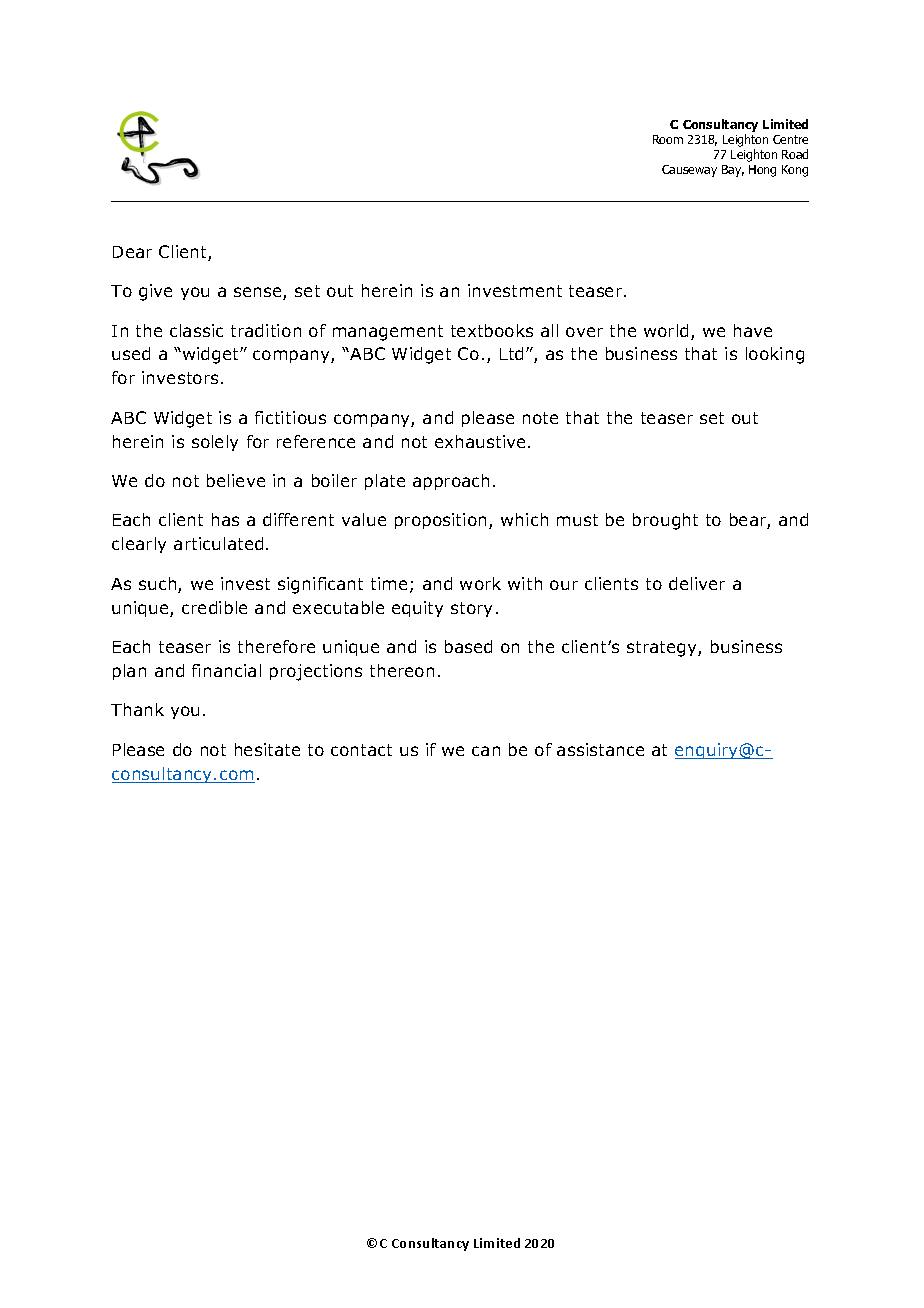  What do you see at coordinates (511, 353) in the document?
I see `Ltd` at bounding box center [511, 353].
